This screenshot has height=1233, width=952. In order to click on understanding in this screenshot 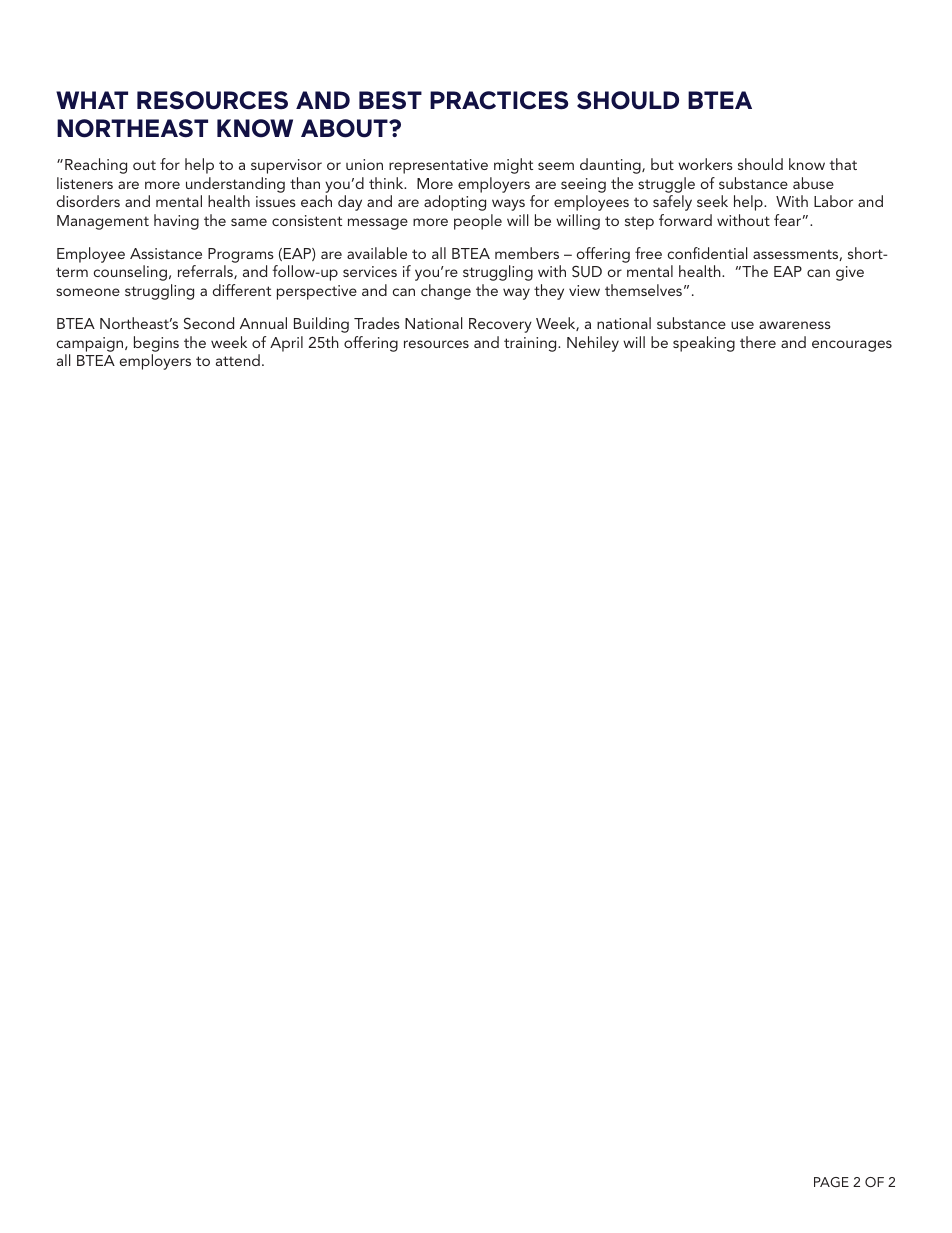, I will do `click(235, 185)`.
